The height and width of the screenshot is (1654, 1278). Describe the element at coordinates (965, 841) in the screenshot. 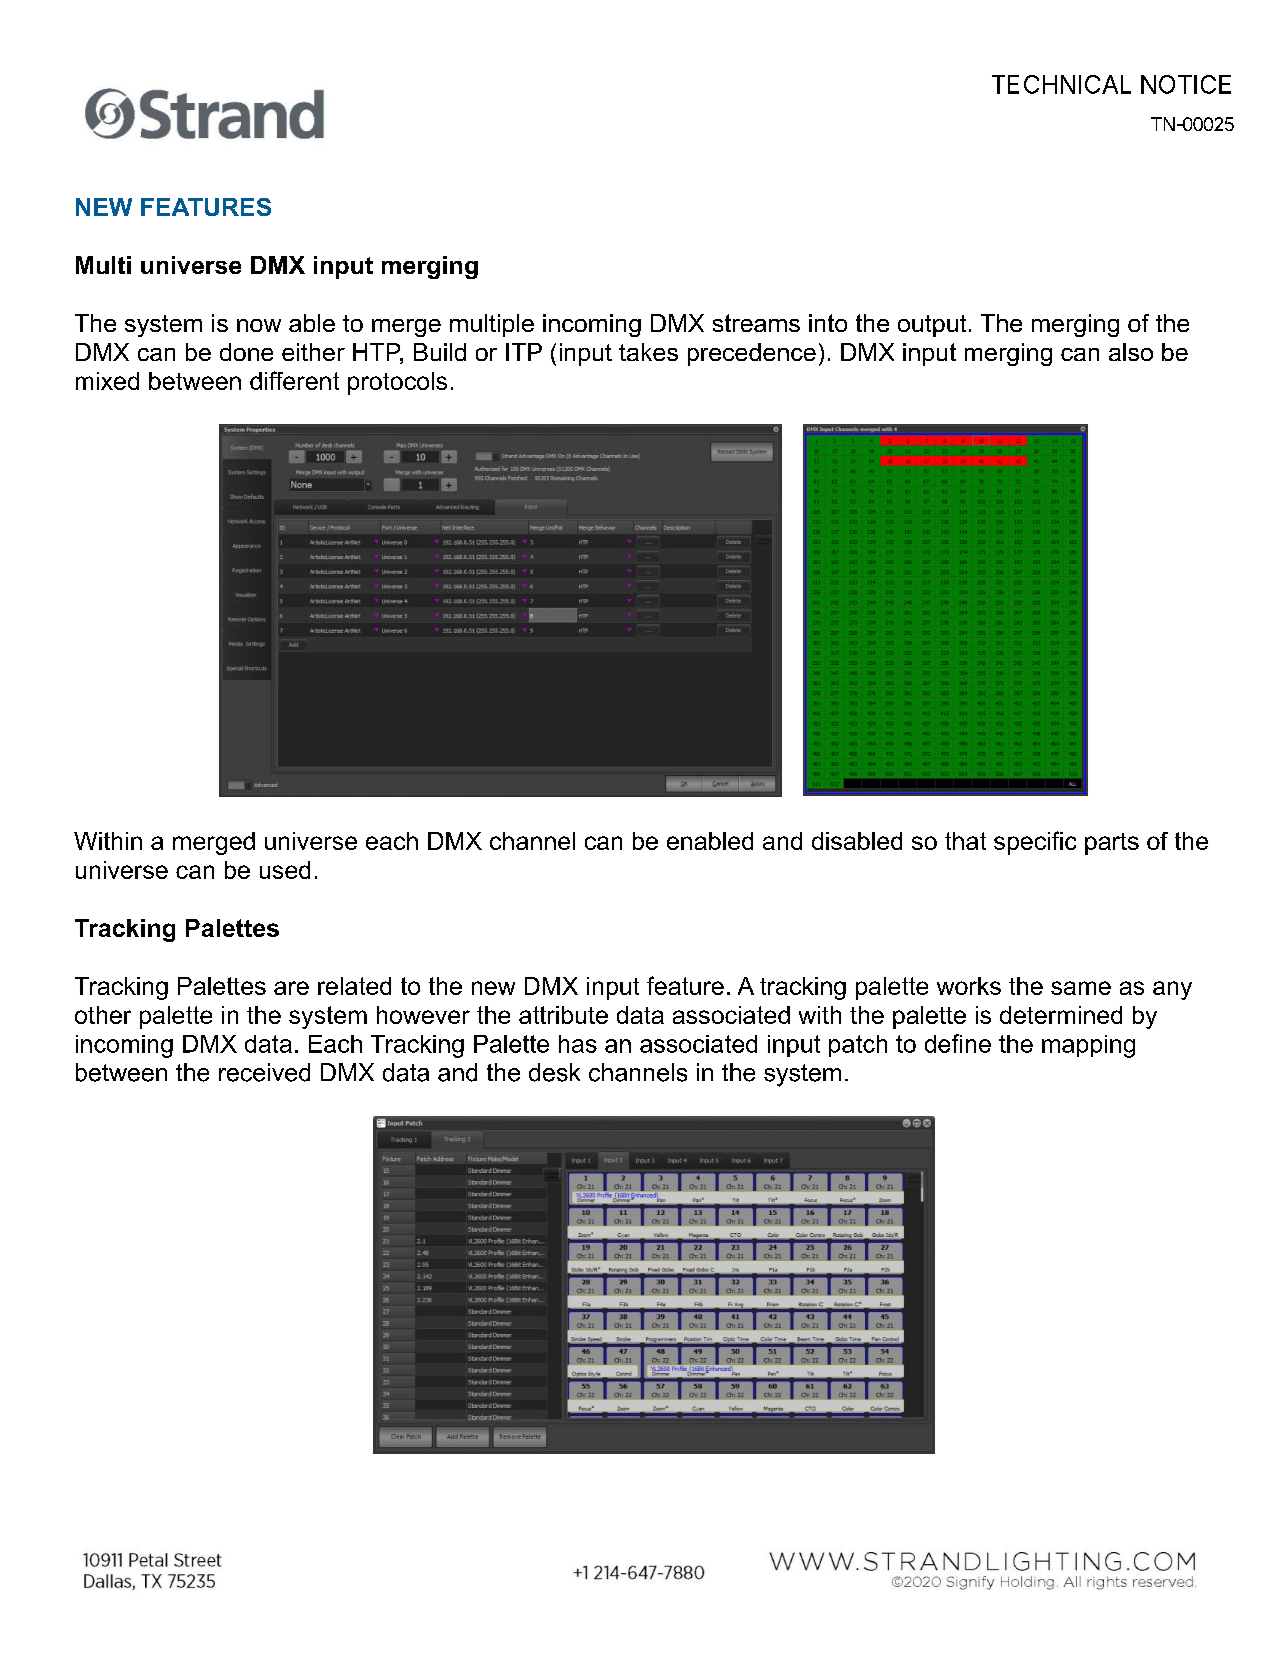

I see `that` at that location.
